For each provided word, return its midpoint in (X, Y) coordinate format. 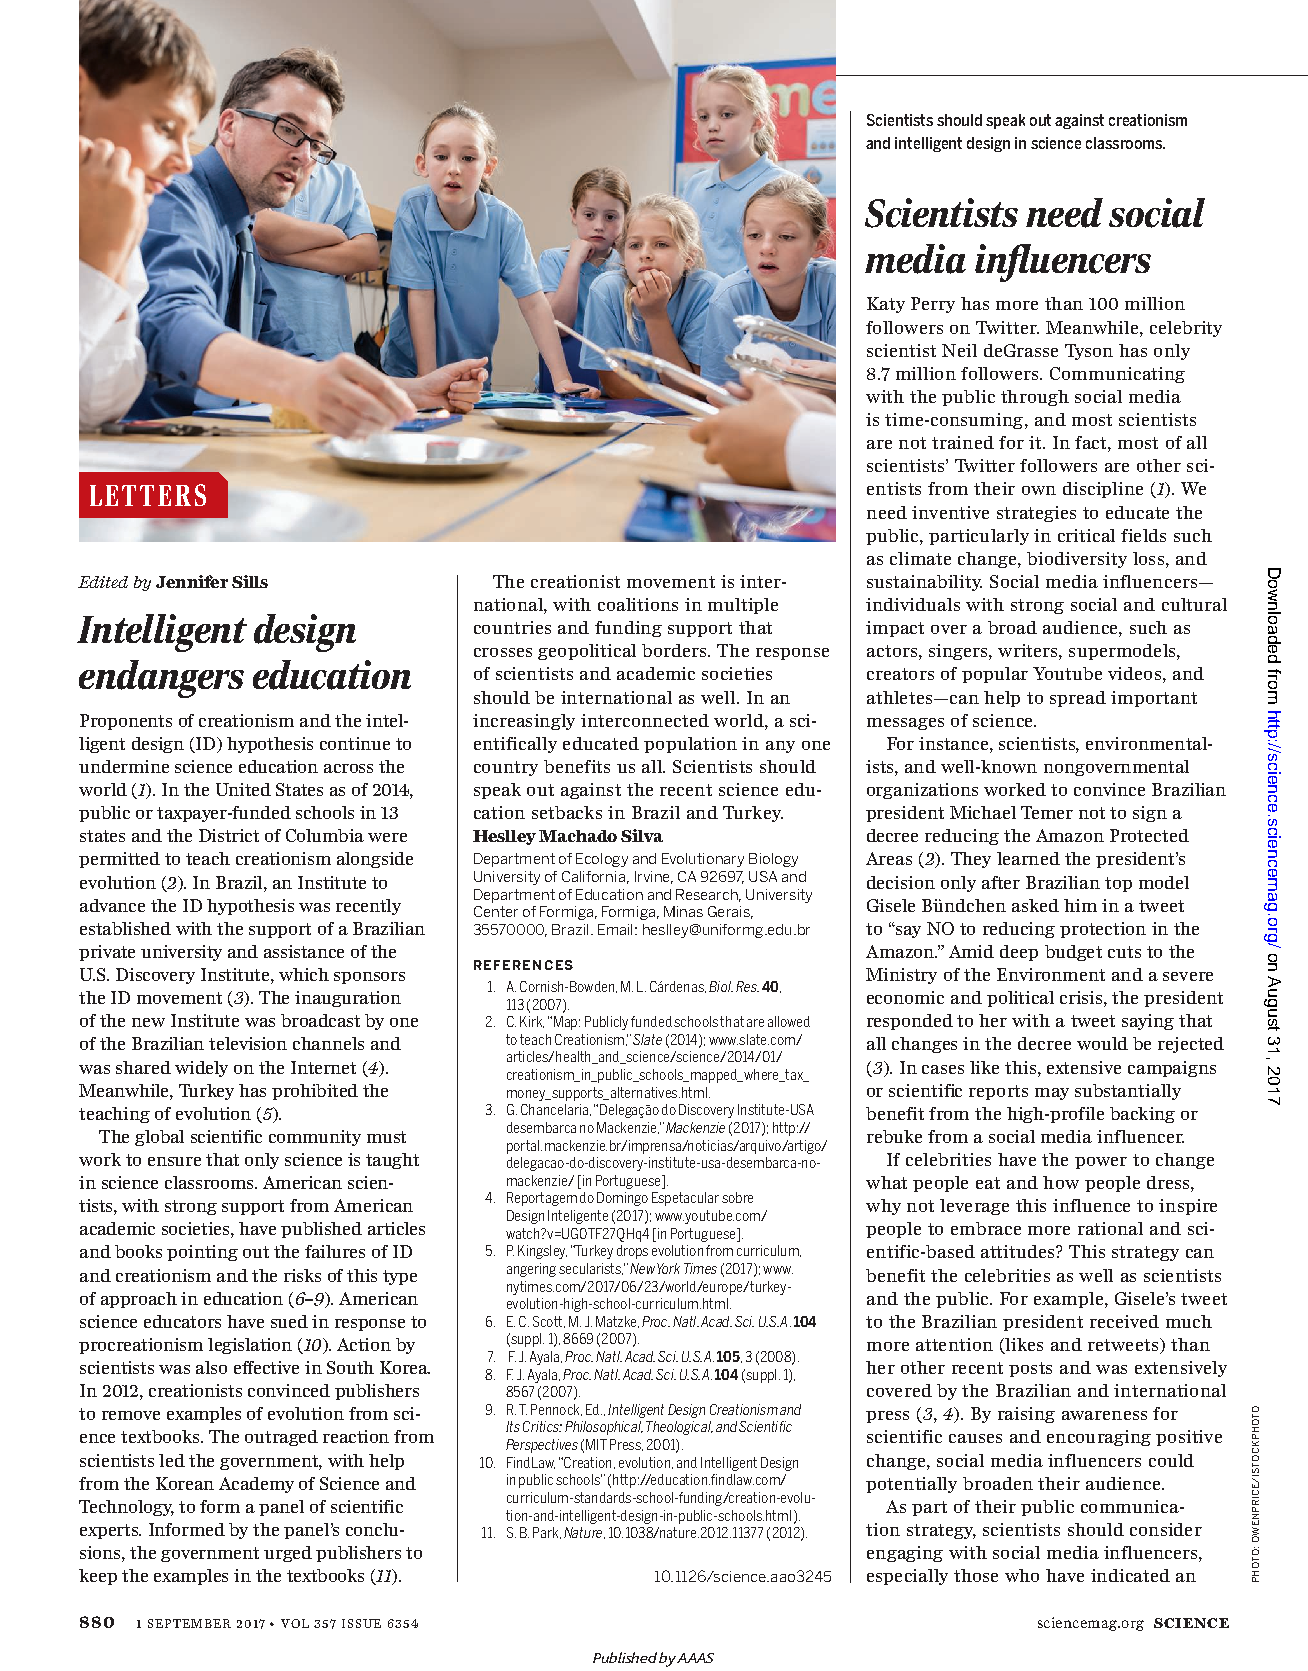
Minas (683, 911)
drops (632, 1252)
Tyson (1089, 352)
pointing (202, 1253)
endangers (161, 679)
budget (1073, 953)
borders (675, 650)
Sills (250, 581)
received (1124, 1321)
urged (288, 1554)
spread (1078, 699)
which (304, 974)
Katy (886, 305)
